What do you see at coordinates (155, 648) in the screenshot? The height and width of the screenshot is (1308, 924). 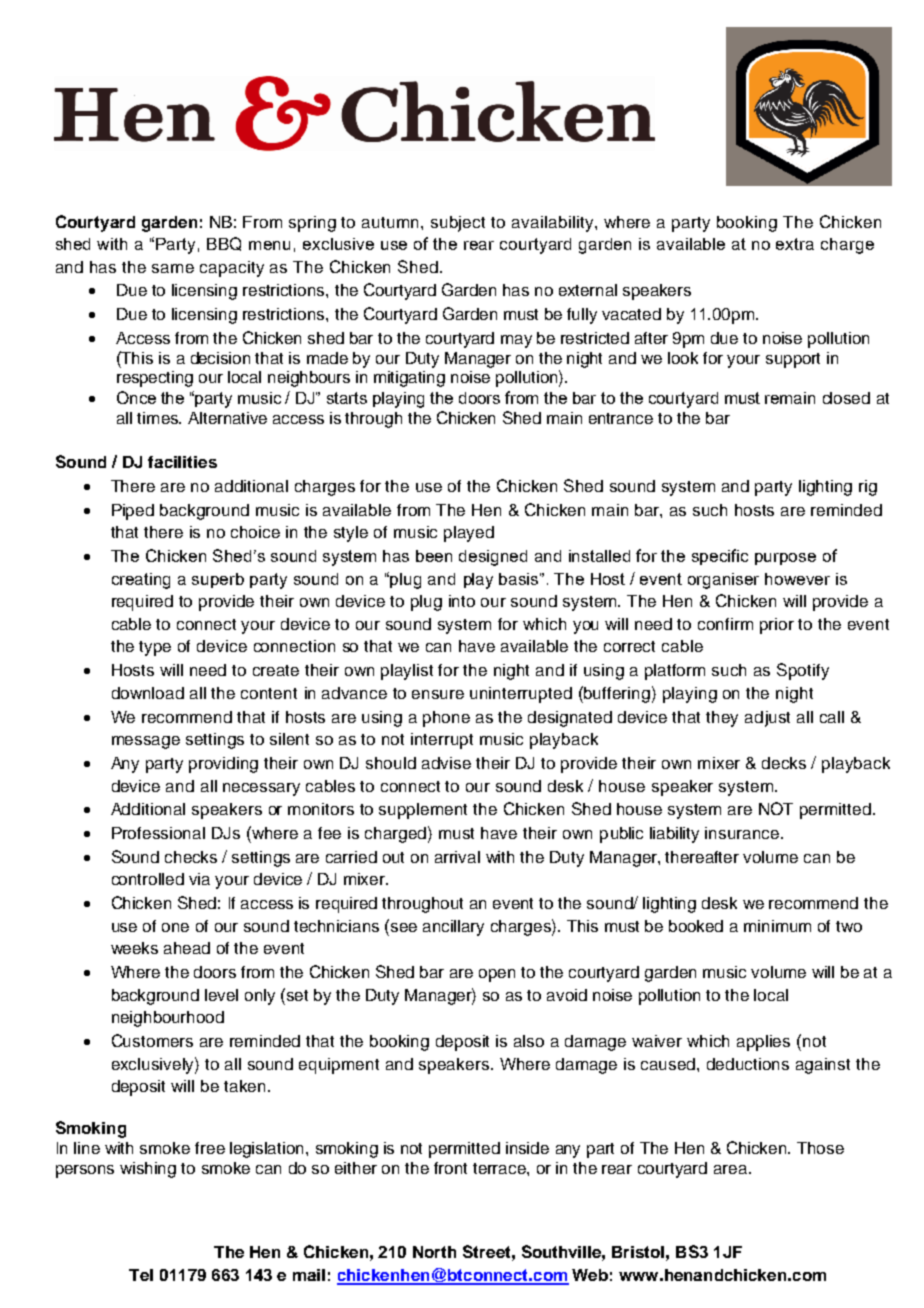 I see `type` at bounding box center [155, 648].
